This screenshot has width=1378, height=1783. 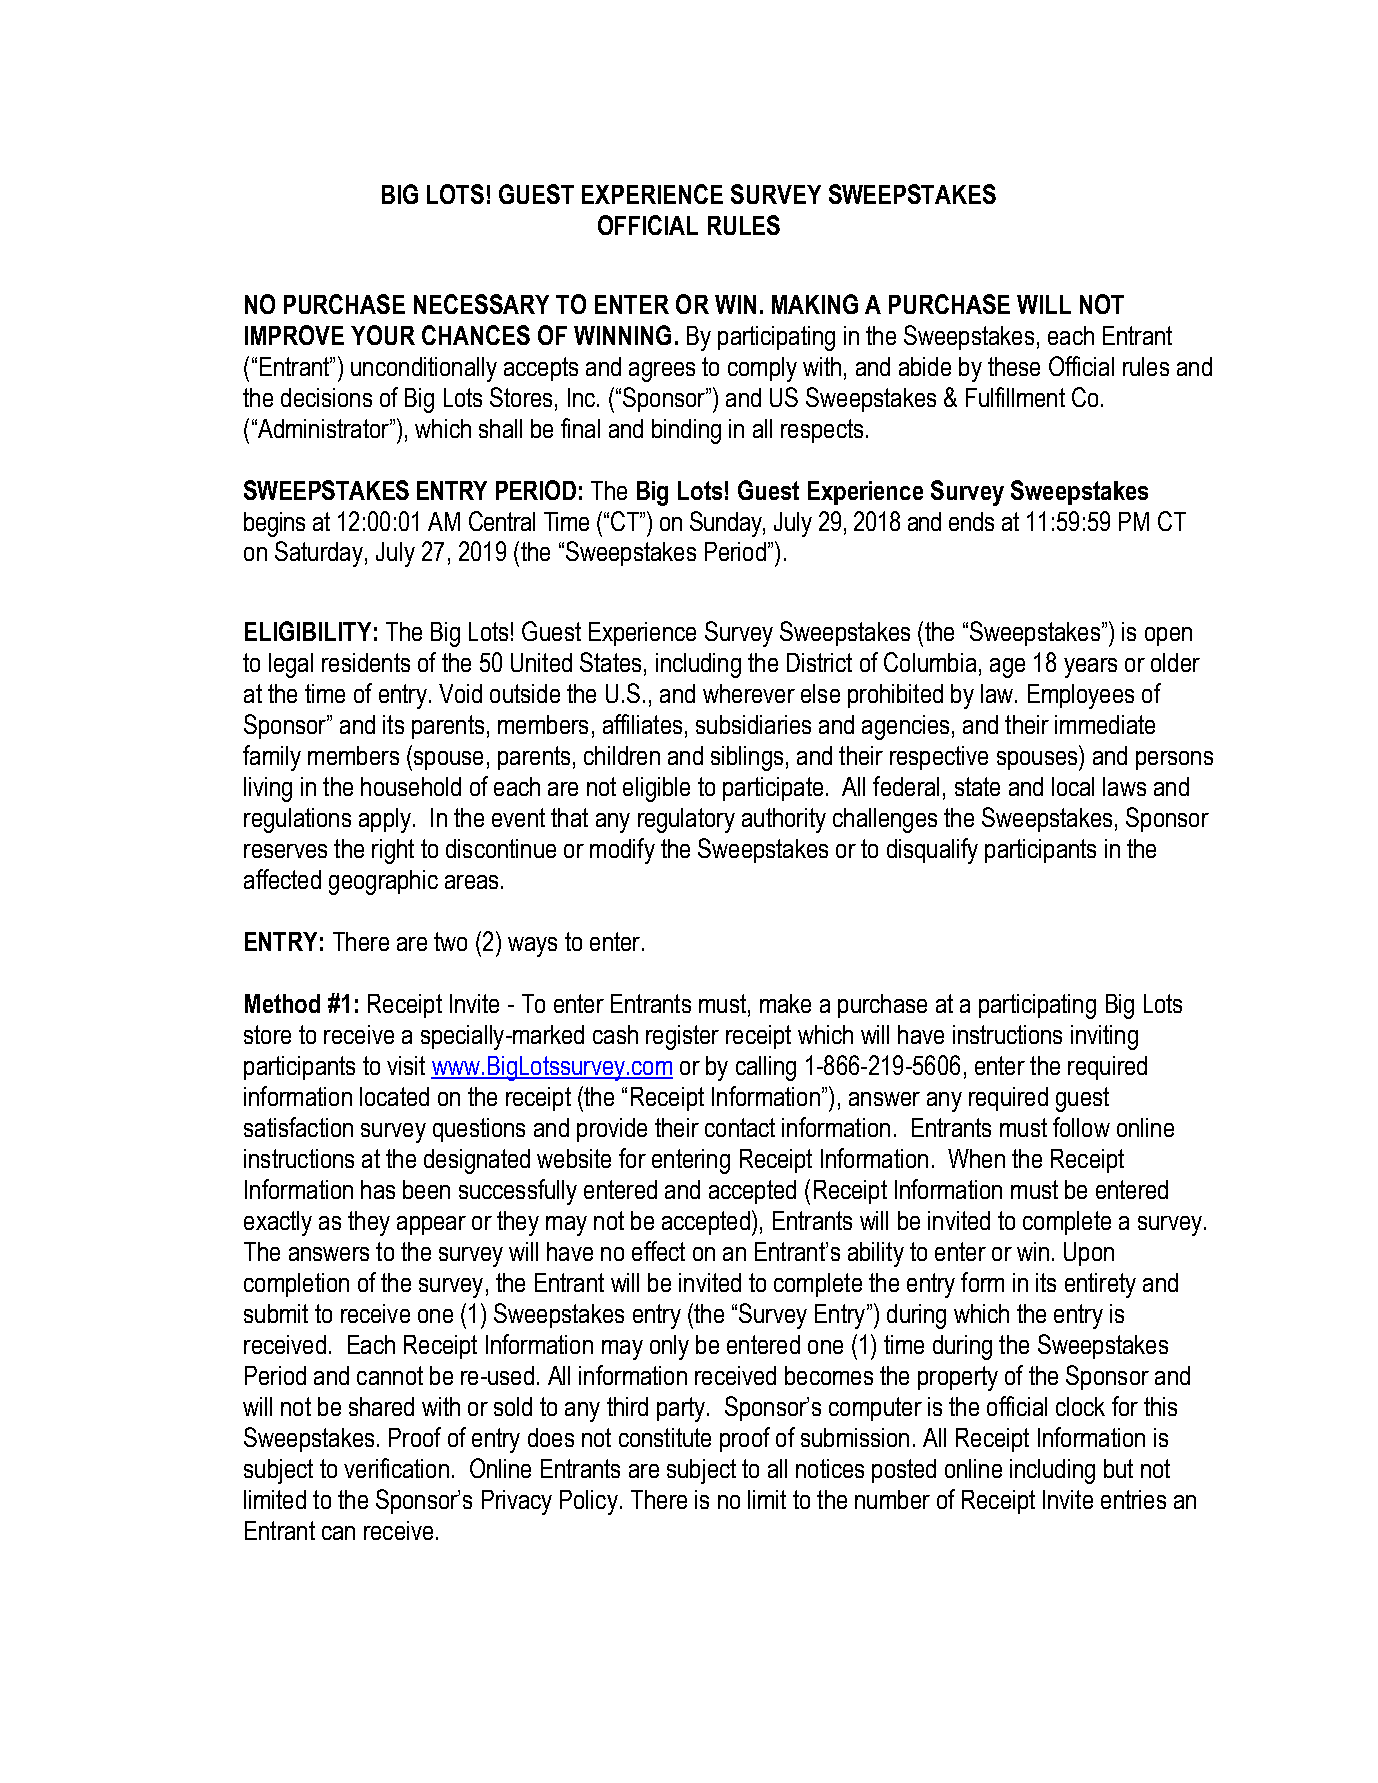 I want to click on subsidiaries, so click(x=753, y=724).
